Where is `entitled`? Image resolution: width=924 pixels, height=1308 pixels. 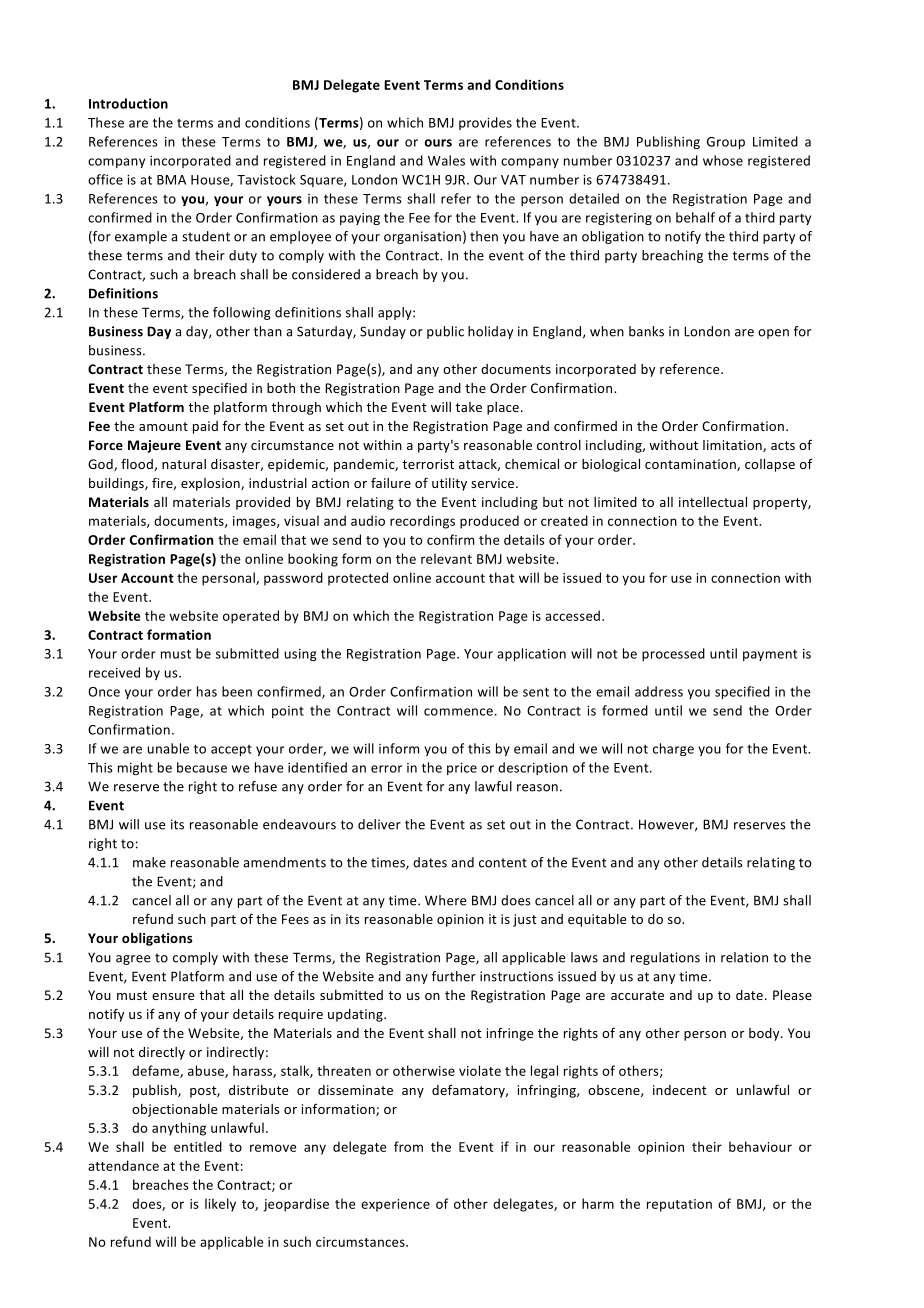
entitled is located at coordinates (198, 1146).
